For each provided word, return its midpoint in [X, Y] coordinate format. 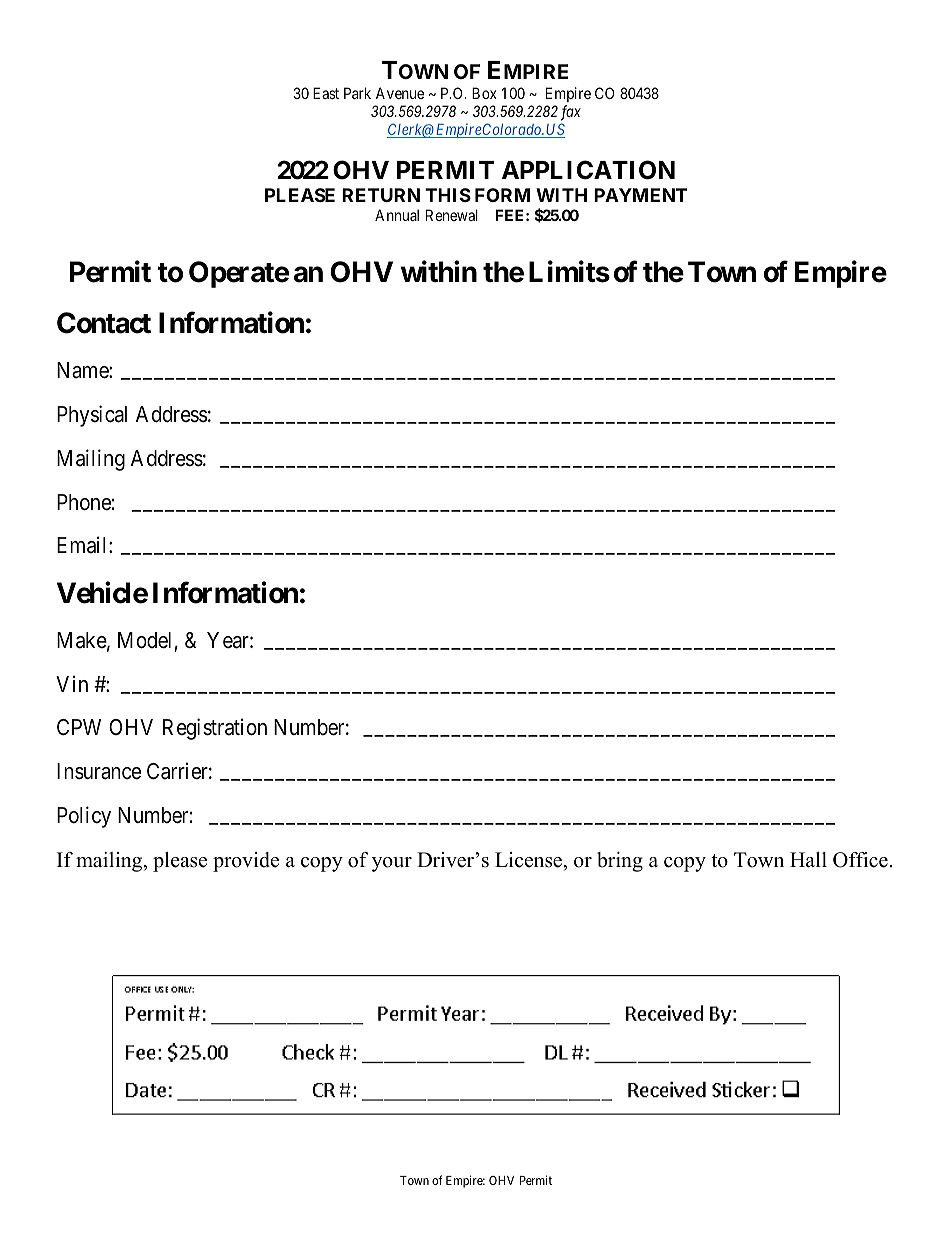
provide [246, 862]
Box [484, 93]
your [392, 864]
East [326, 93]
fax [571, 113]
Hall [808, 859]
